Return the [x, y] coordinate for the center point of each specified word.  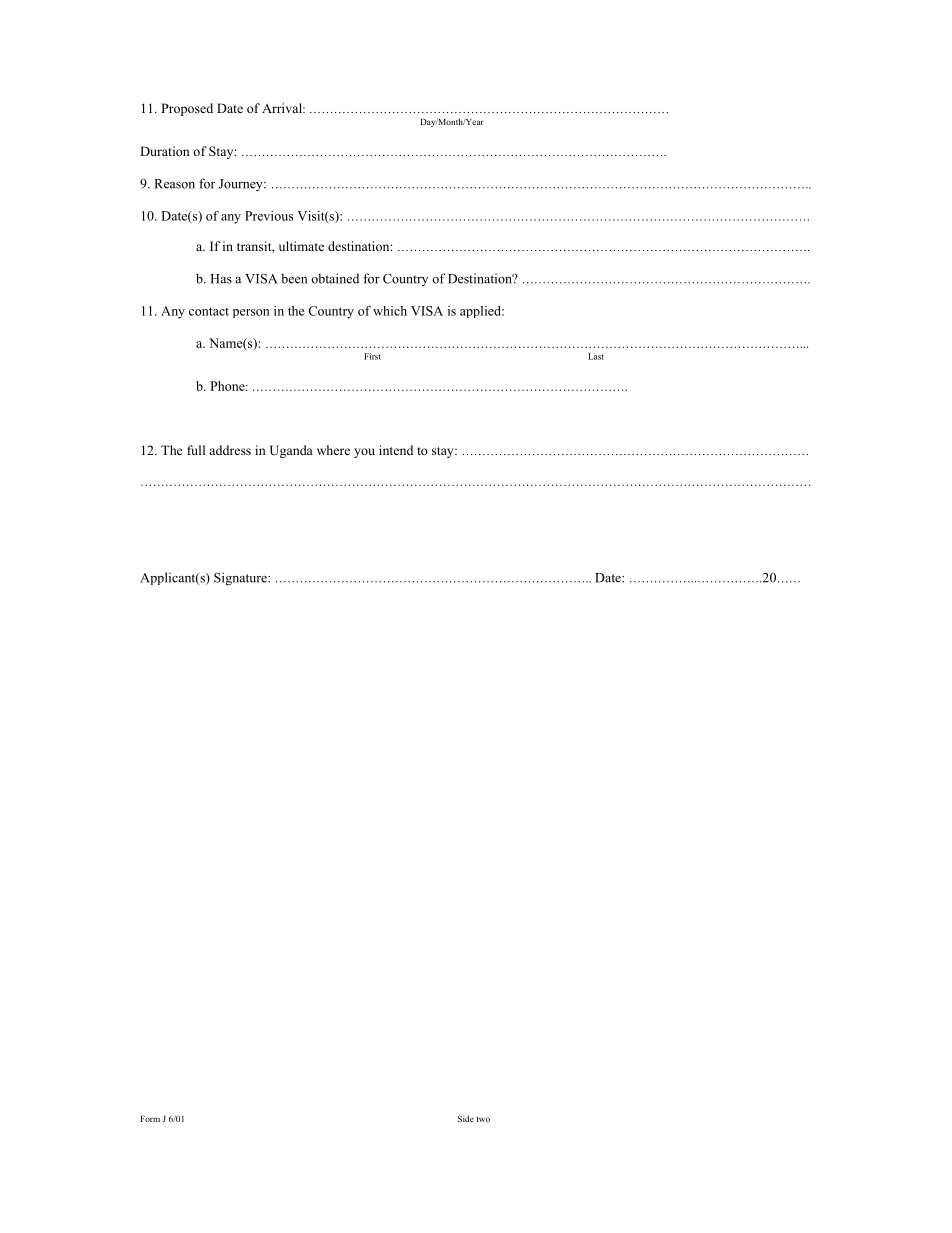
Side [466, 1118]
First [372, 356]
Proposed [187, 109]
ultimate [301, 246]
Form [150, 1119]
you [364, 453]
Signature [241, 579]
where [333, 450]
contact [209, 311]
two [483, 1119]
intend [396, 450]
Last [596, 356]
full [196, 450]
